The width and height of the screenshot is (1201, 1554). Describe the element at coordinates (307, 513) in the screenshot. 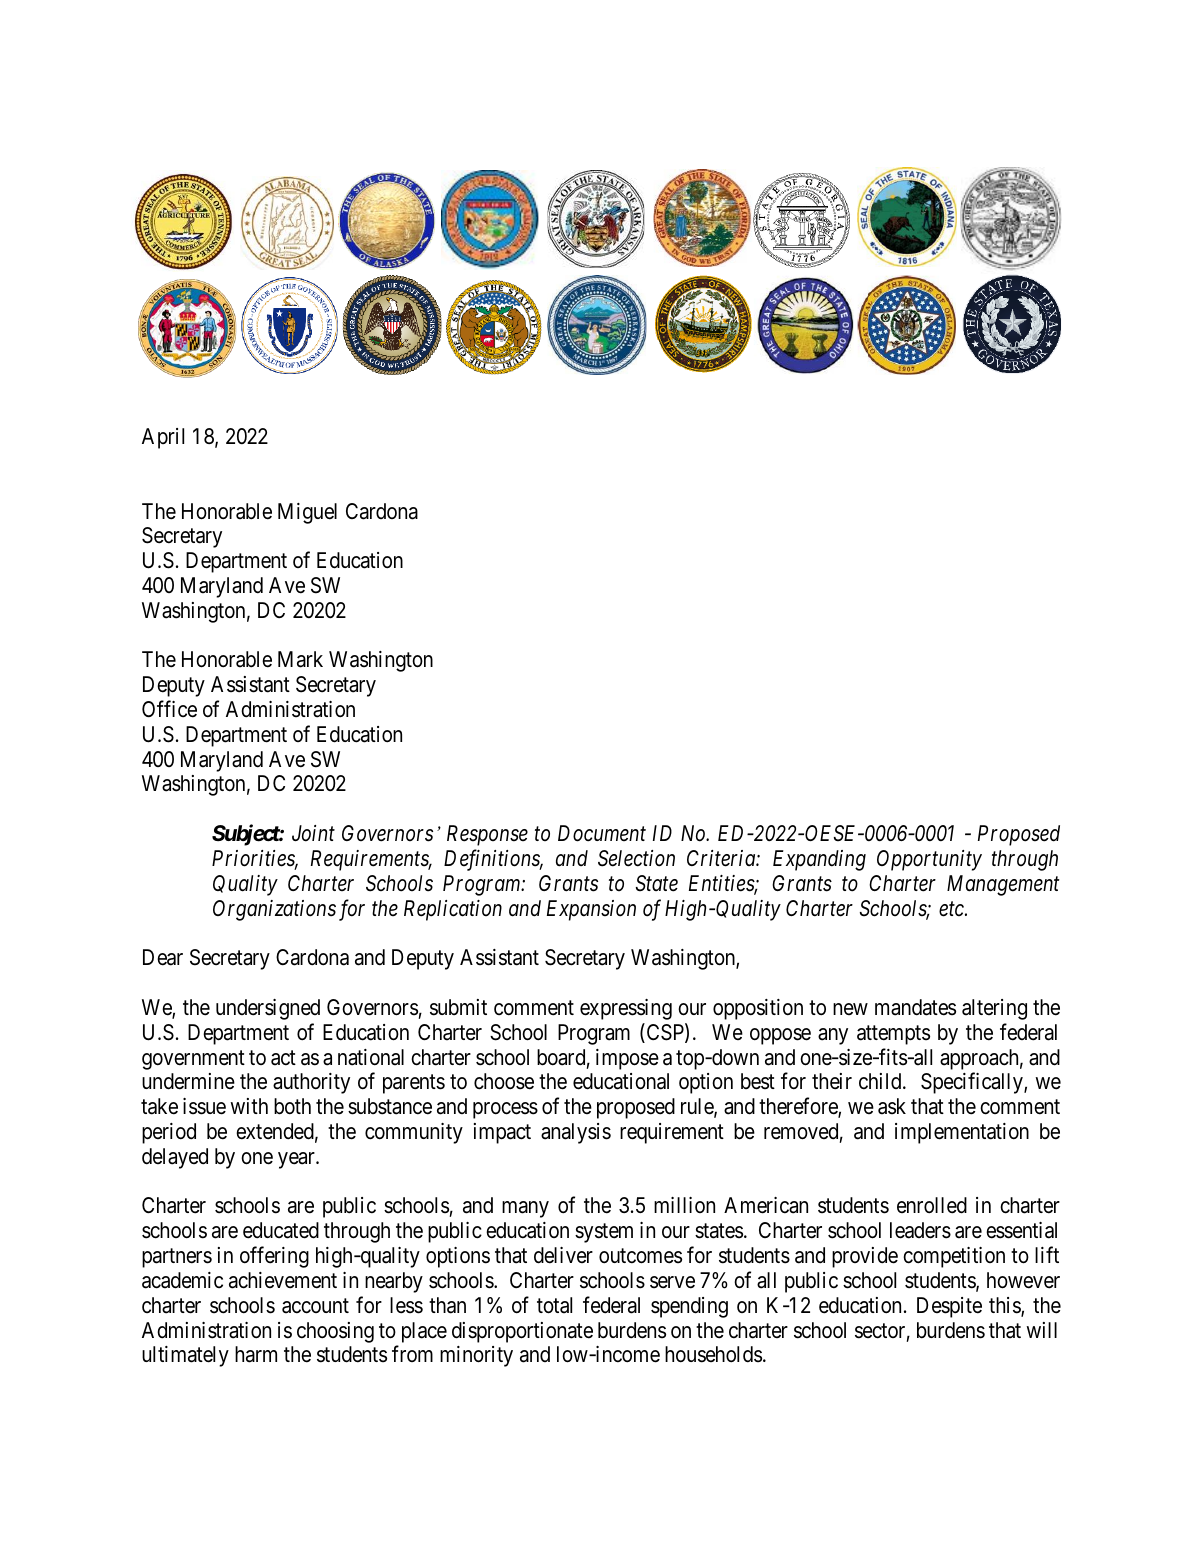

I see `Miguel` at that location.
